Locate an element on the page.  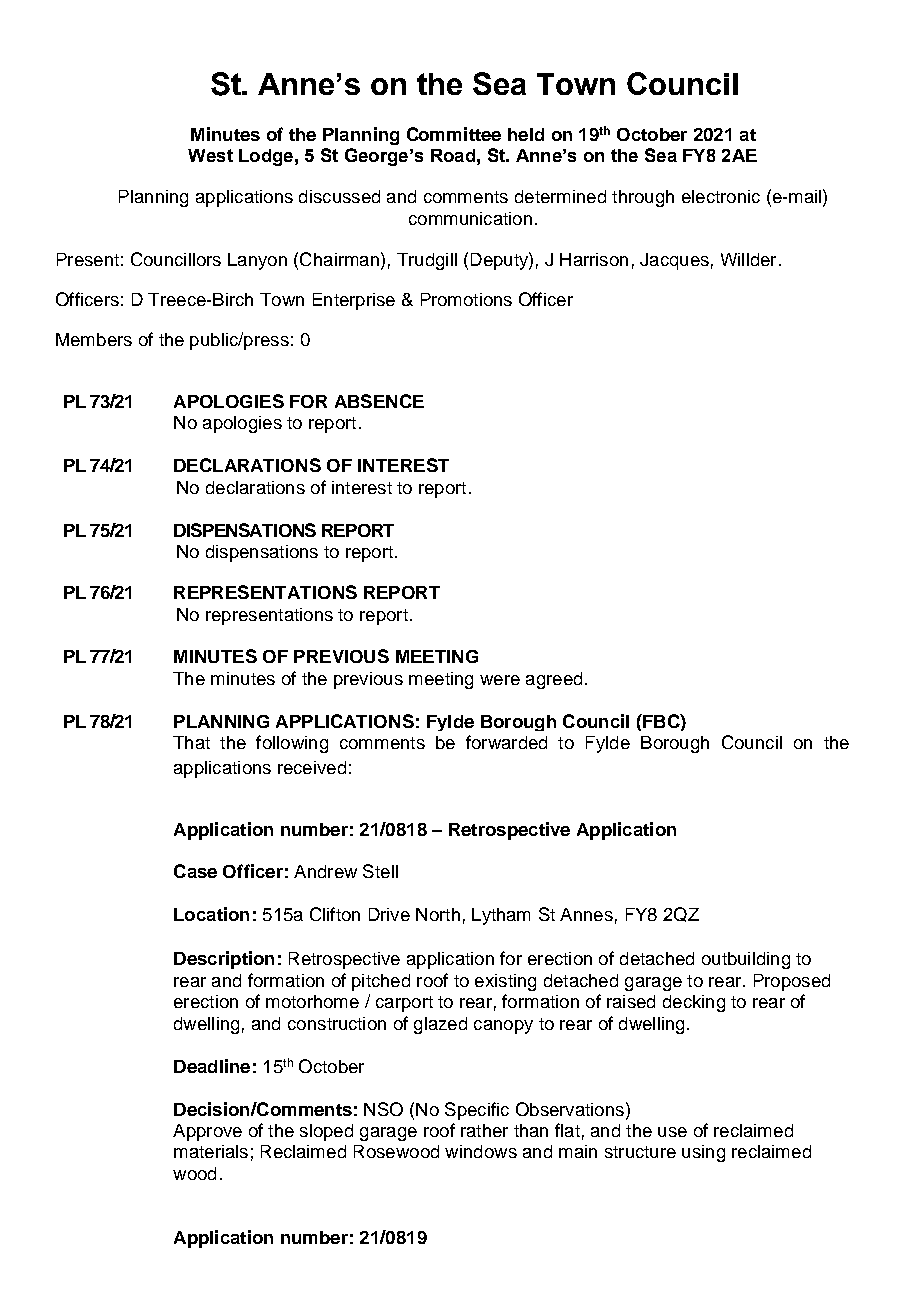
Road is located at coordinates (453, 155).
